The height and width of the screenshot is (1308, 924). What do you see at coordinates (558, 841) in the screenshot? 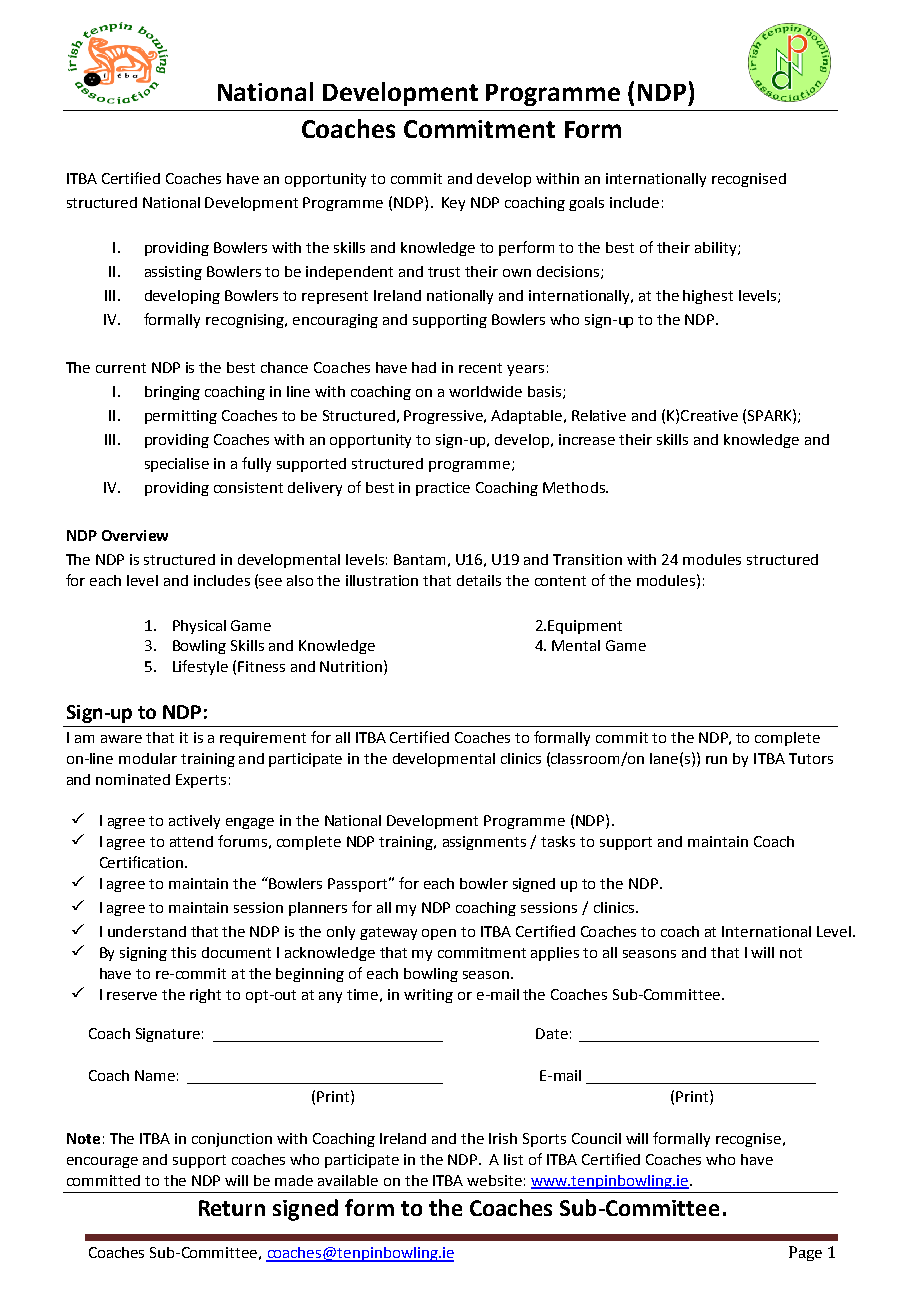
I see `tasks` at bounding box center [558, 841].
